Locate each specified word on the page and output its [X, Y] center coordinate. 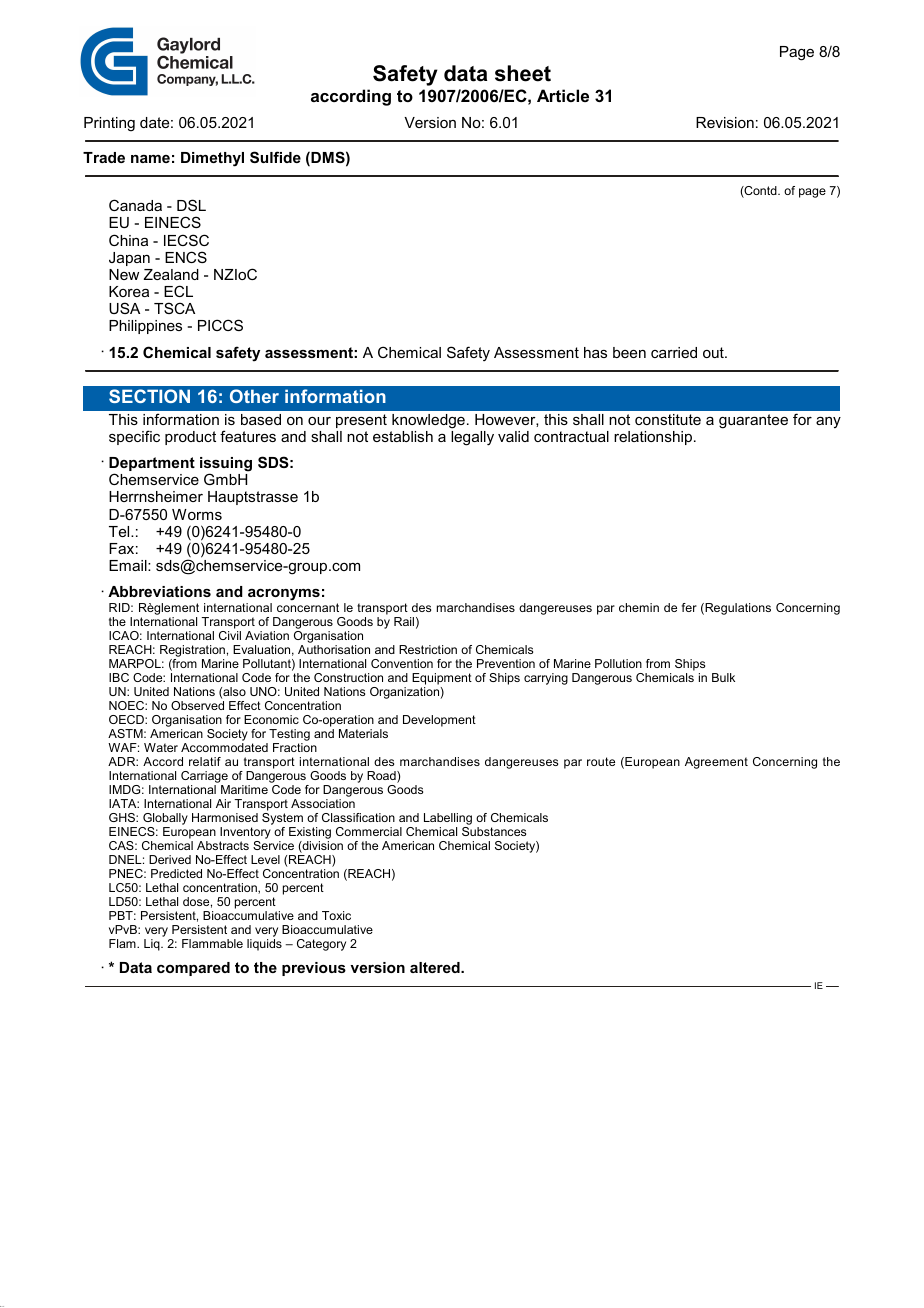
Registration [192, 652]
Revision [725, 122]
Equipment [442, 679]
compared [193, 969]
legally [472, 438]
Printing [109, 124]
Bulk [723, 677]
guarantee [753, 421]
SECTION [149, 396]
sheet [523, 73]
